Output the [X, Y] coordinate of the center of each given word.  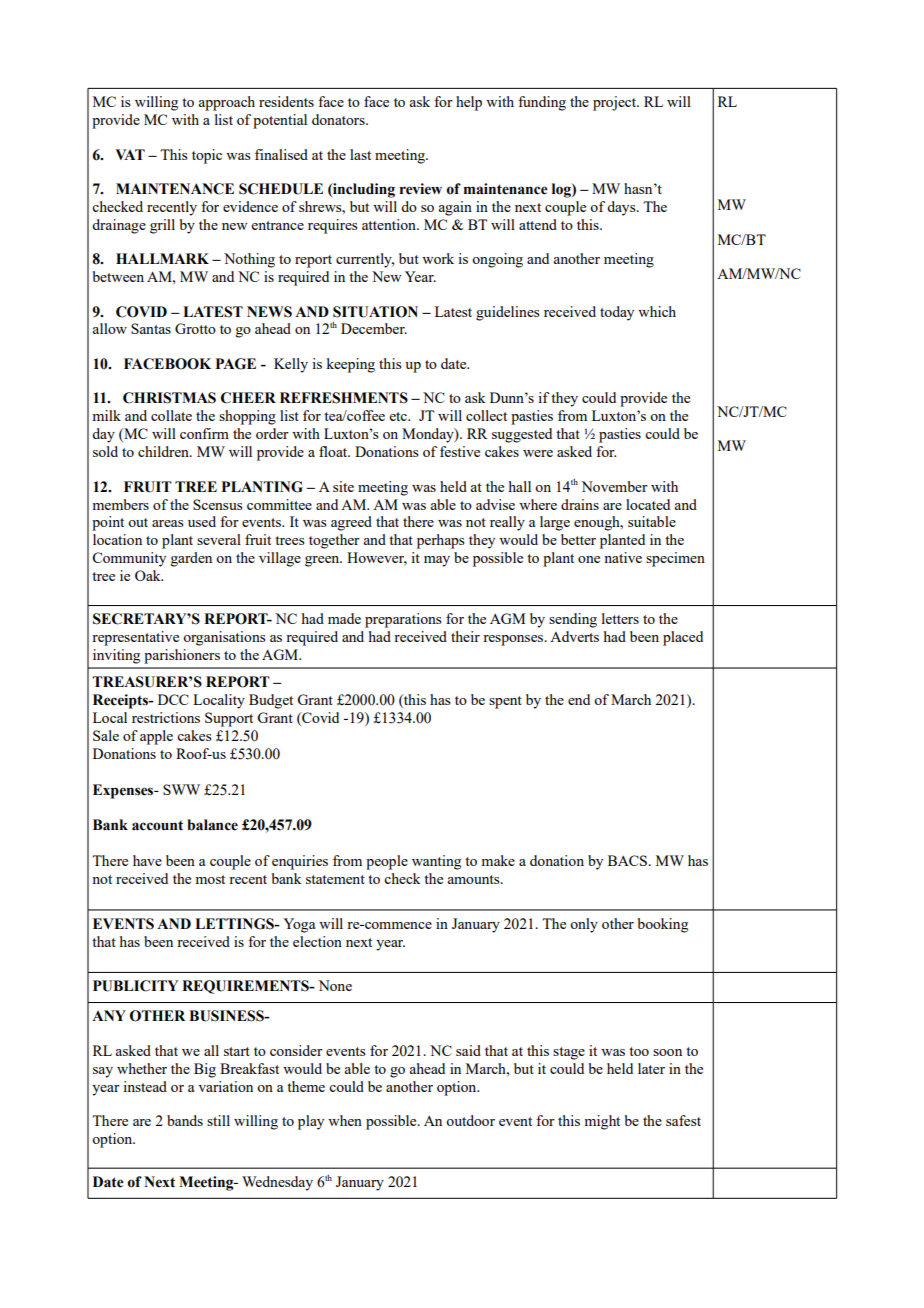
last [360, 154]
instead [145, 1086]
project [616, 103]
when [345, 1120]
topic [207, 156]
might [602, 1122]
